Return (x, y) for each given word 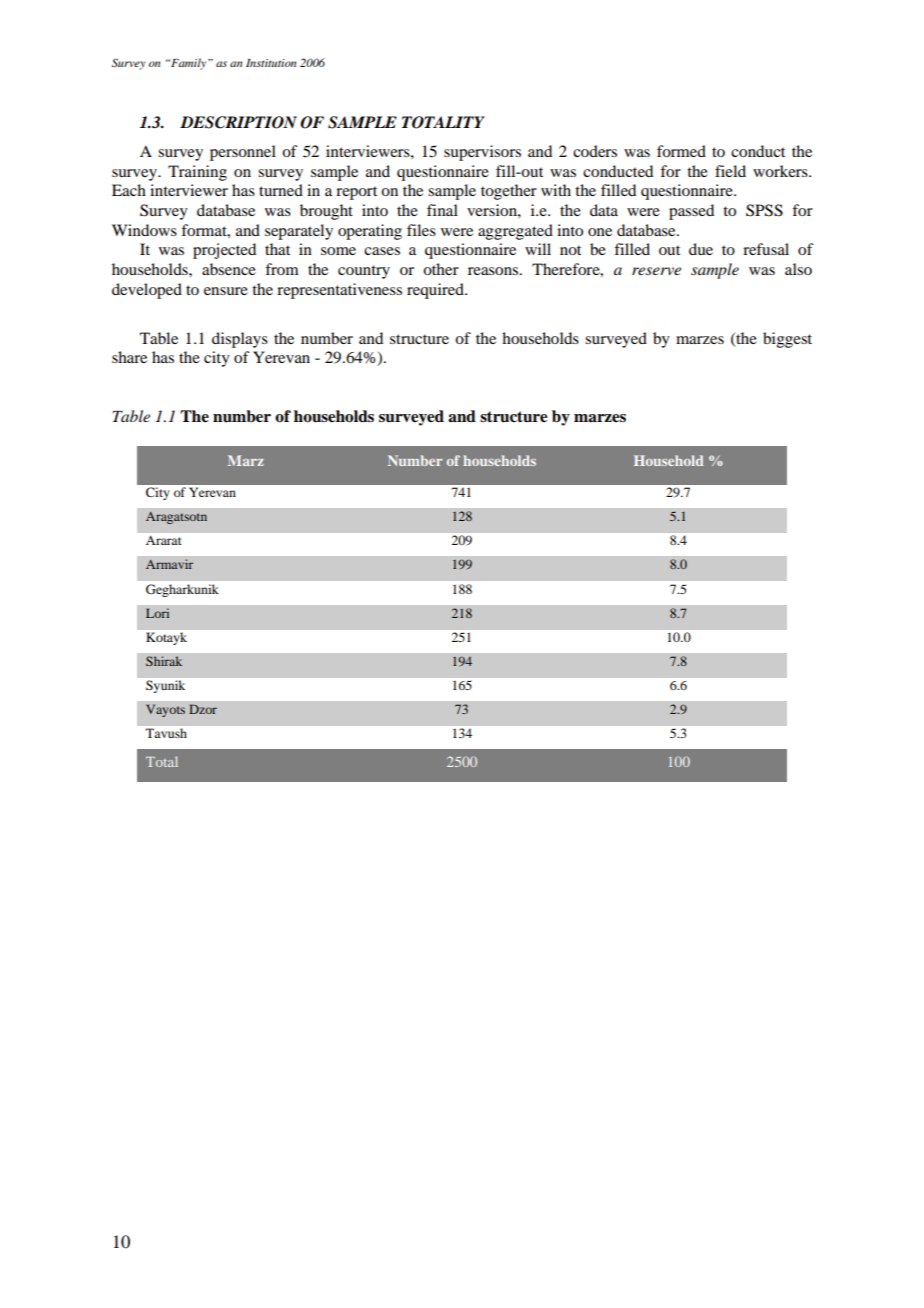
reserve (656, 271)
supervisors (482, 153)
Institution (271, 63)
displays (240, 340)
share (129, 357)
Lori (157, 613)
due (701, 249)
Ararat (163, 540)
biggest (787, 340)
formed (681, 151)
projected (224, 251)
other (441, 269)
